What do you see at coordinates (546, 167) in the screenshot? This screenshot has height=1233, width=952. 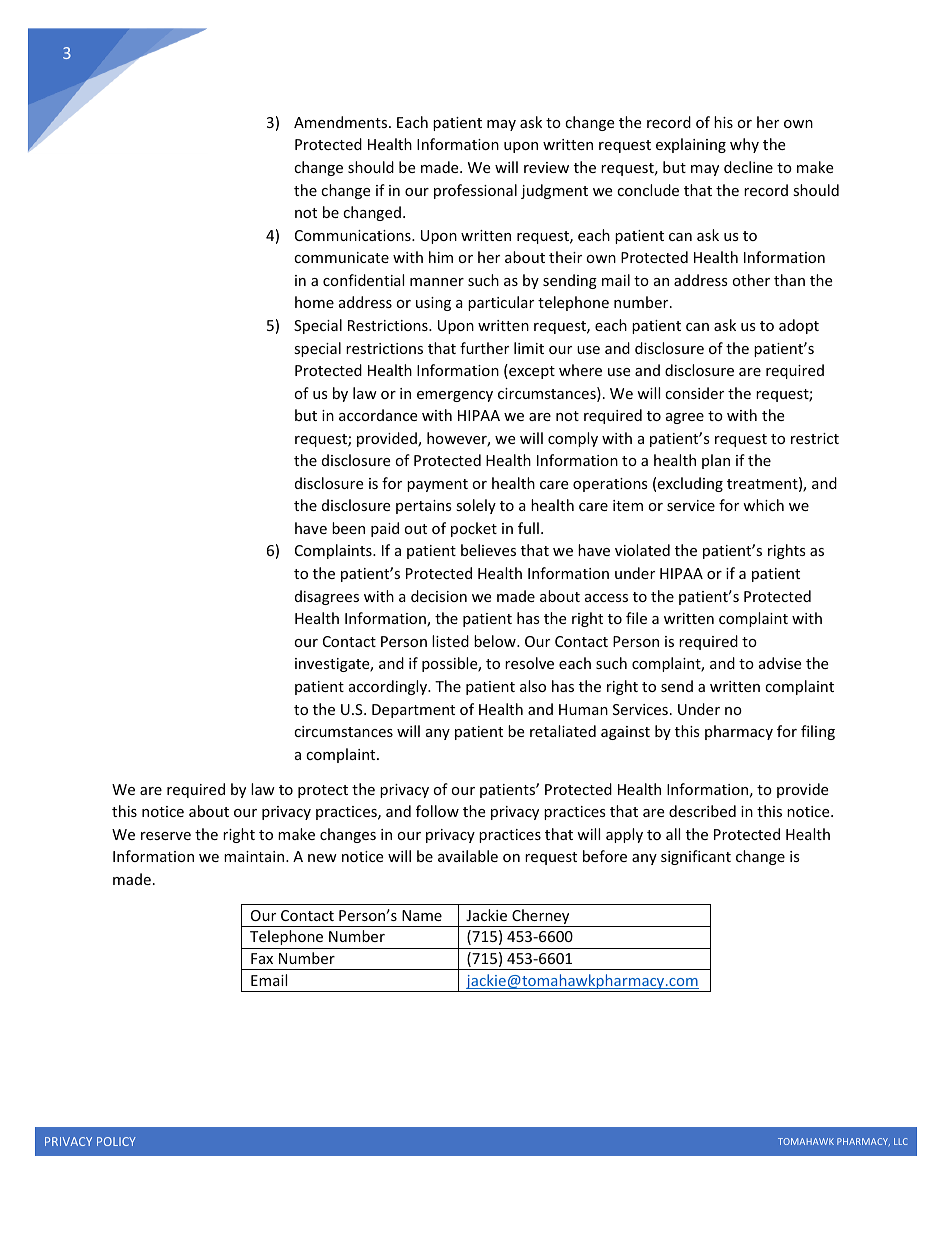 I see `review` at bounding box center [546, 167].
